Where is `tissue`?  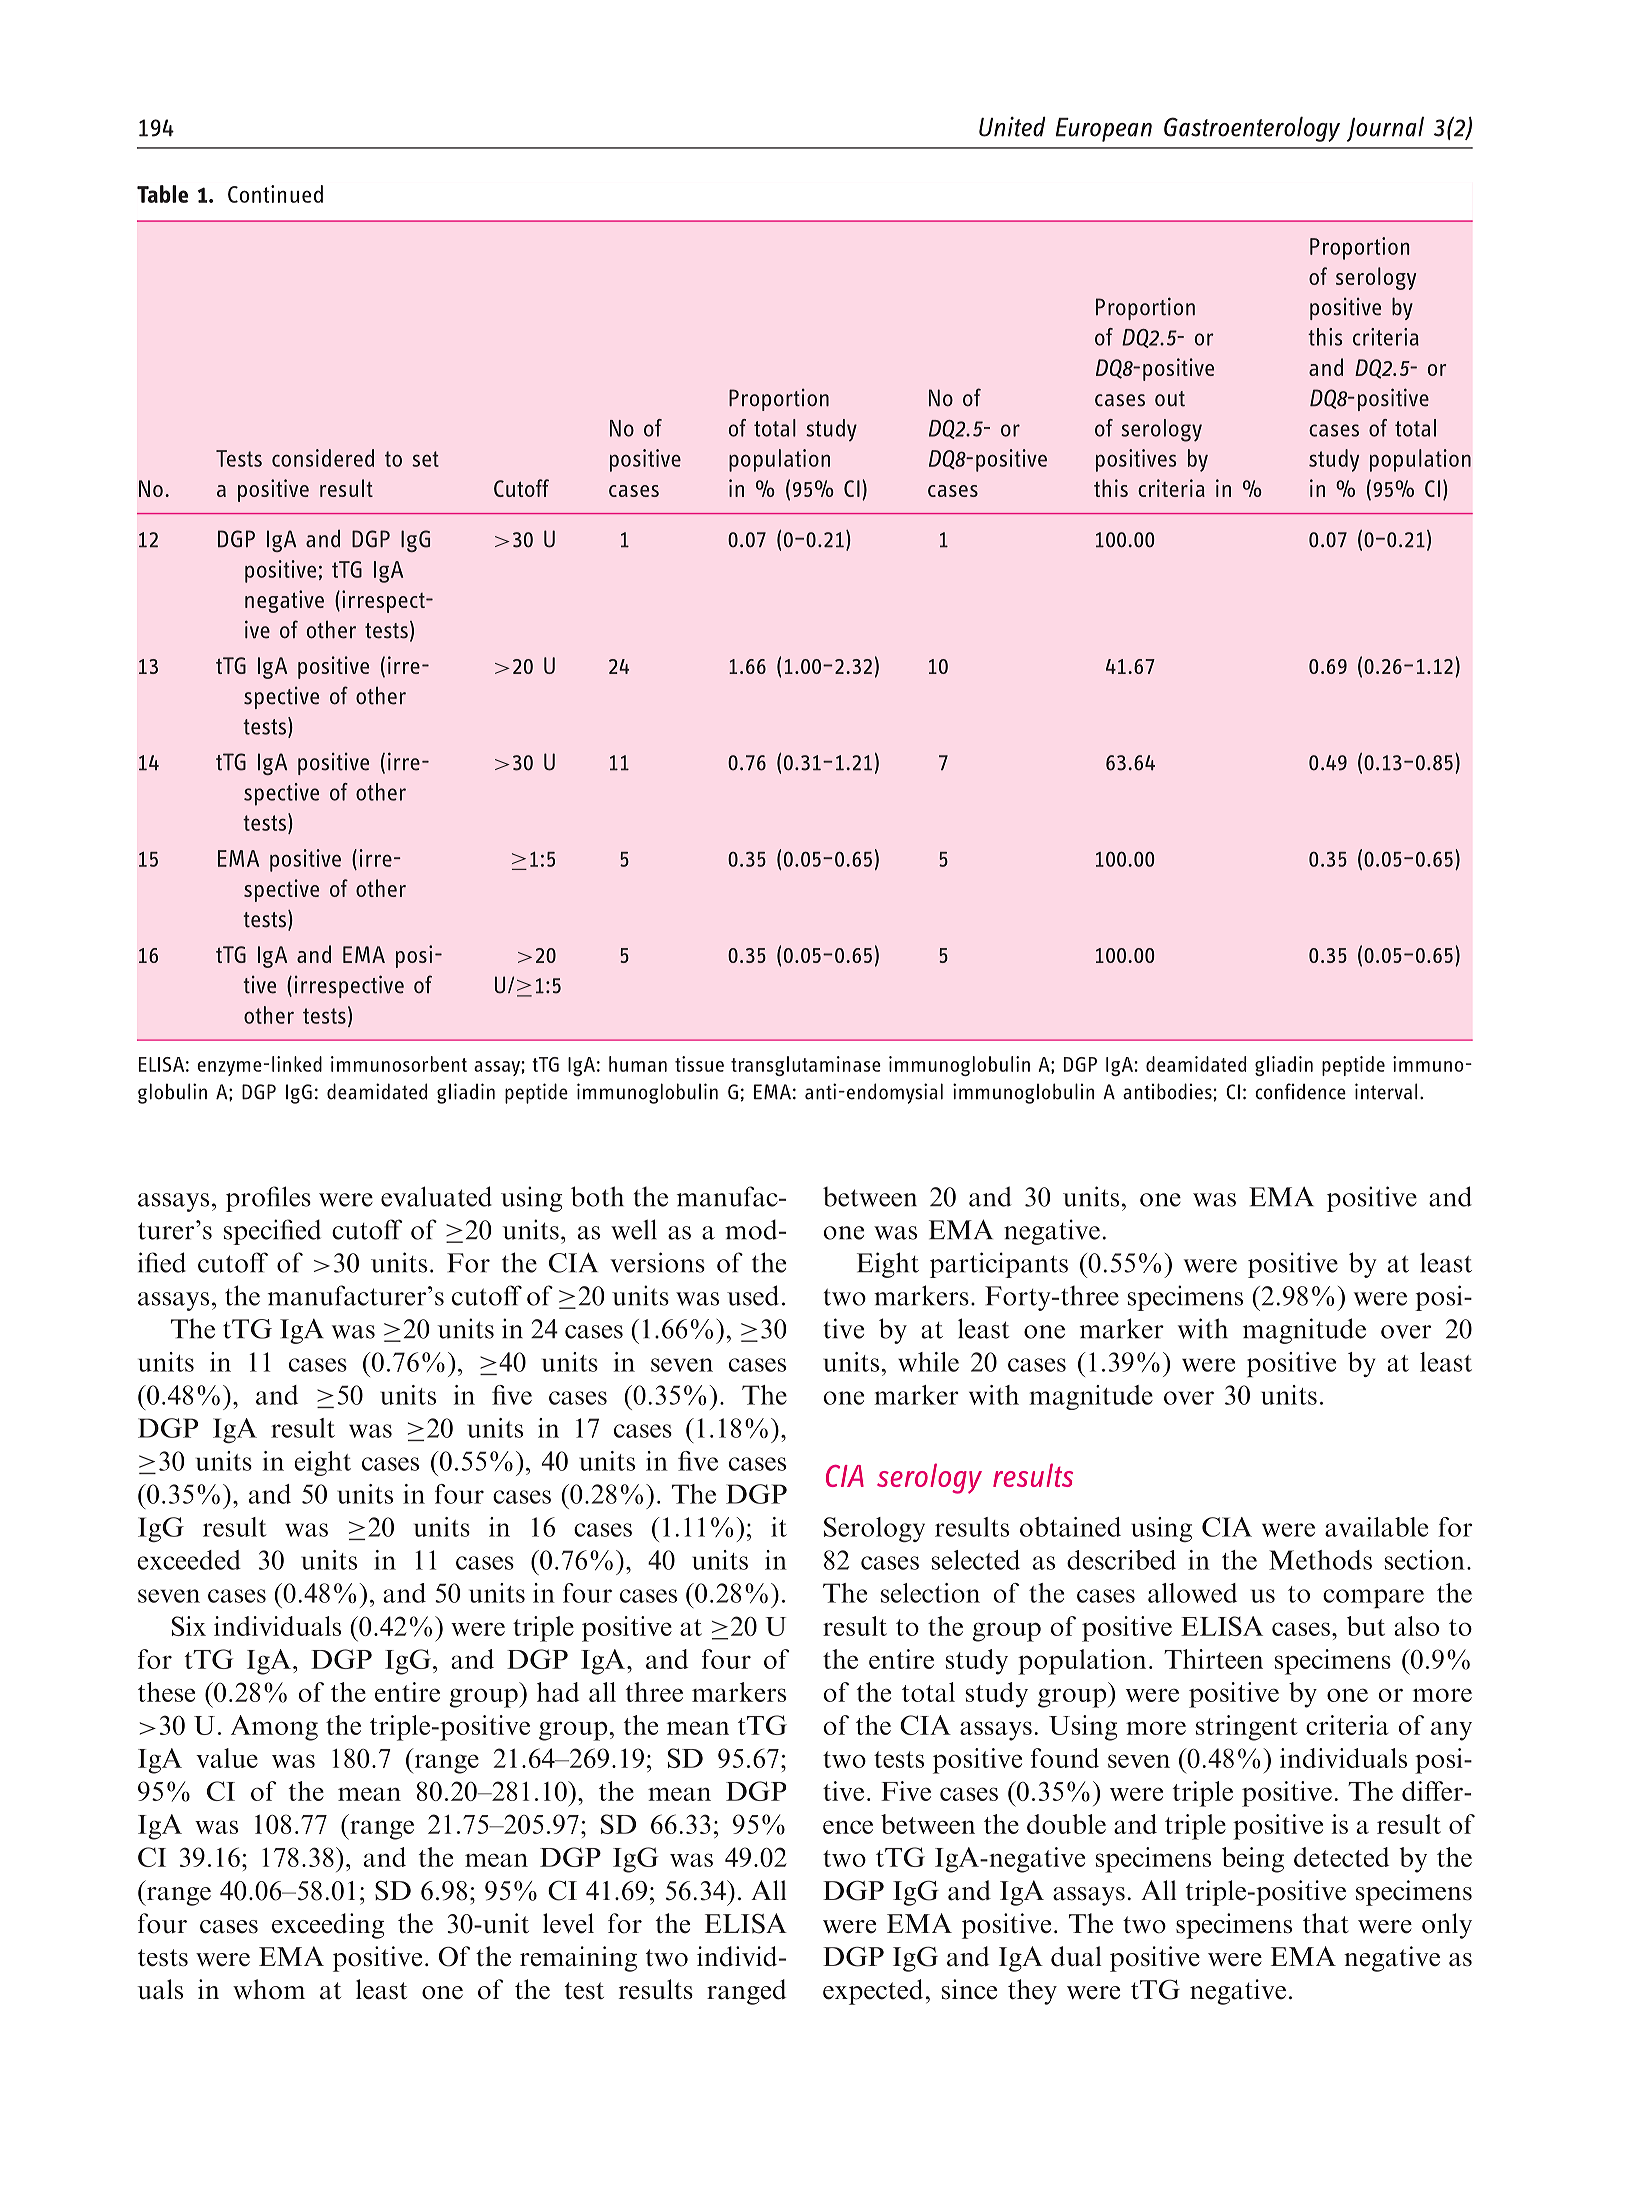
tissue is located at coordinates (699, 1064).
